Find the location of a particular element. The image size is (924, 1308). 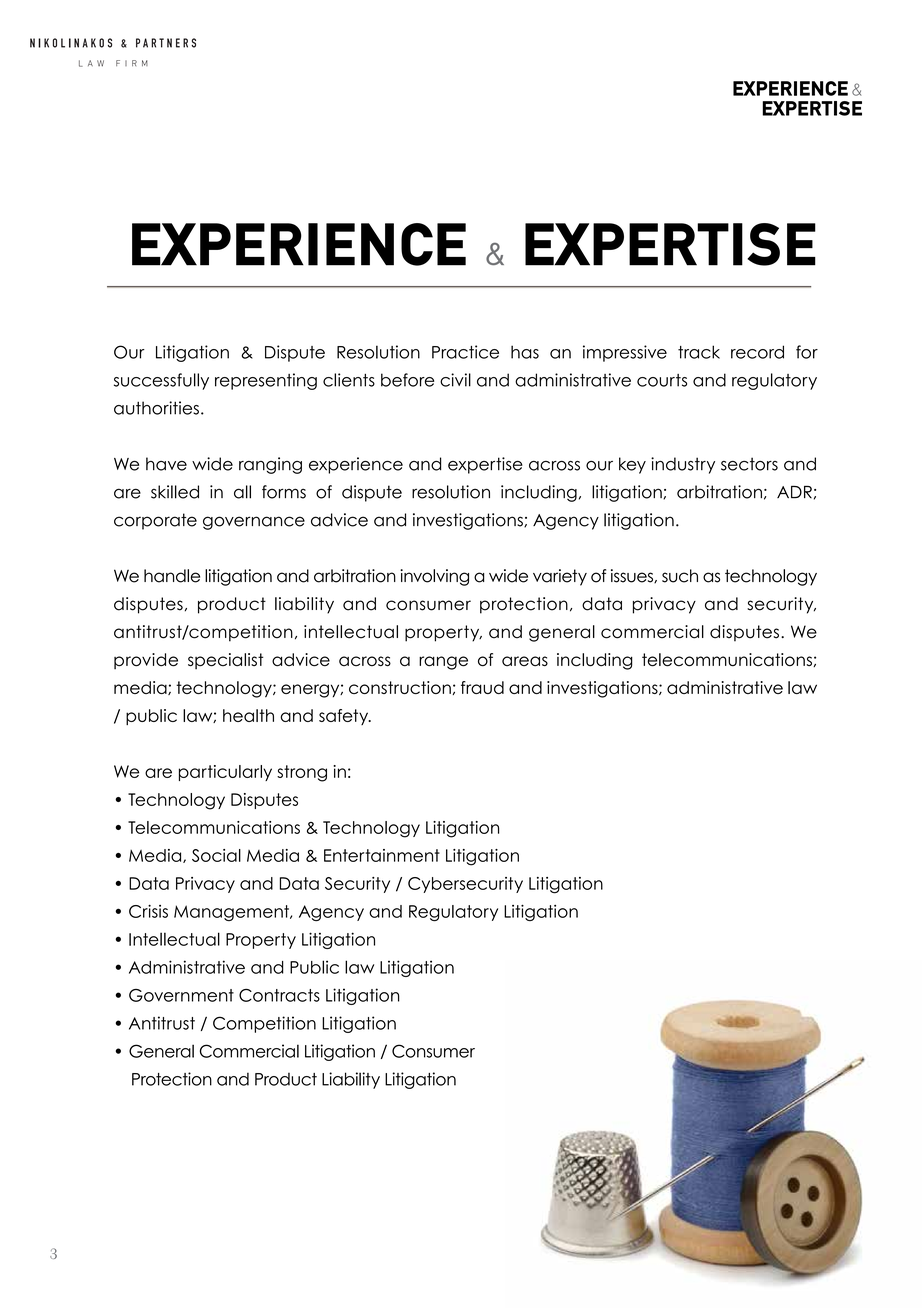

Entertainment is located at coordinates (382, 855).
